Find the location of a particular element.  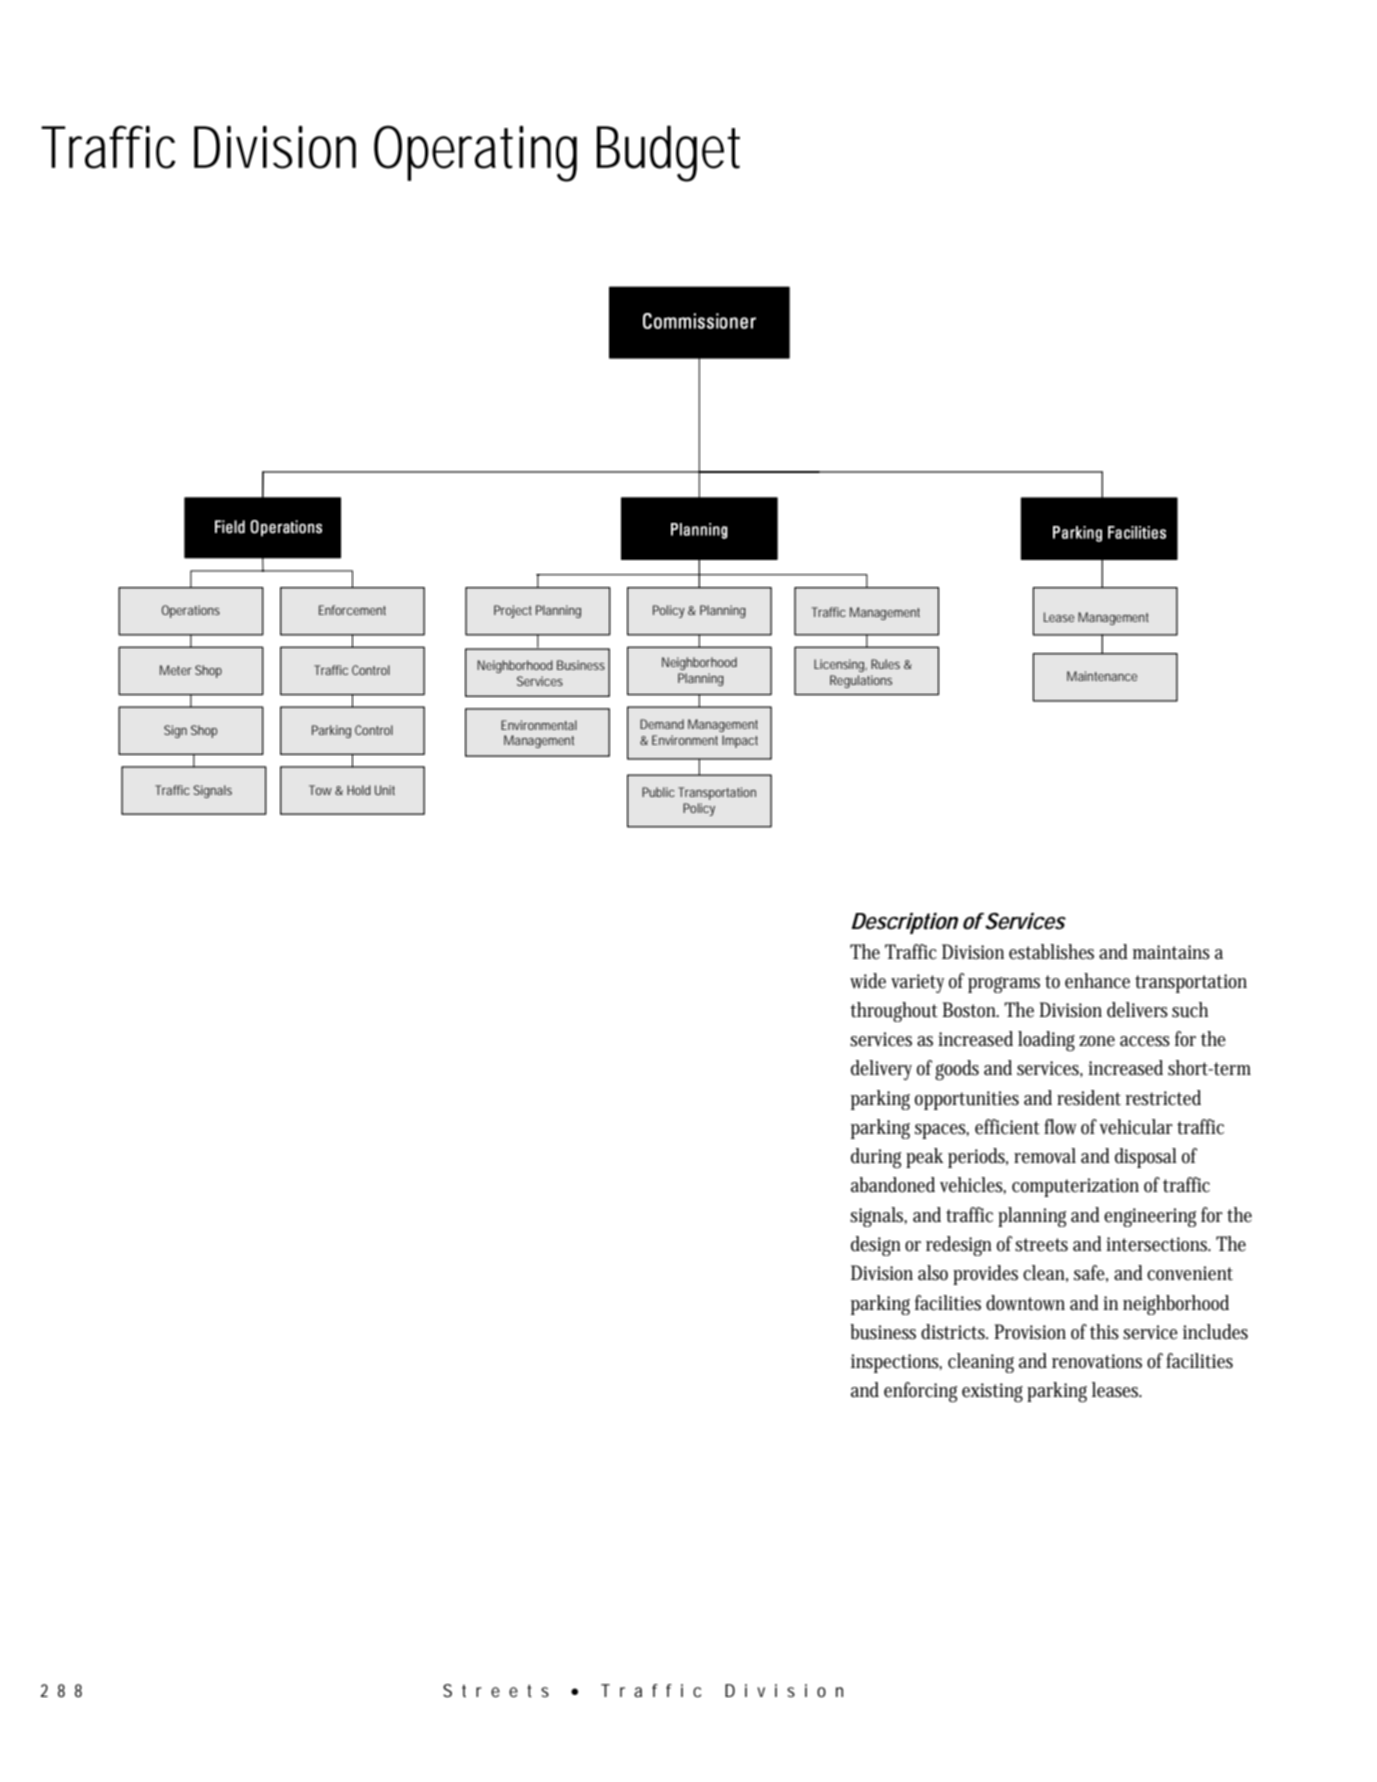

Maintenance is located at coordinates (1102, 676).
